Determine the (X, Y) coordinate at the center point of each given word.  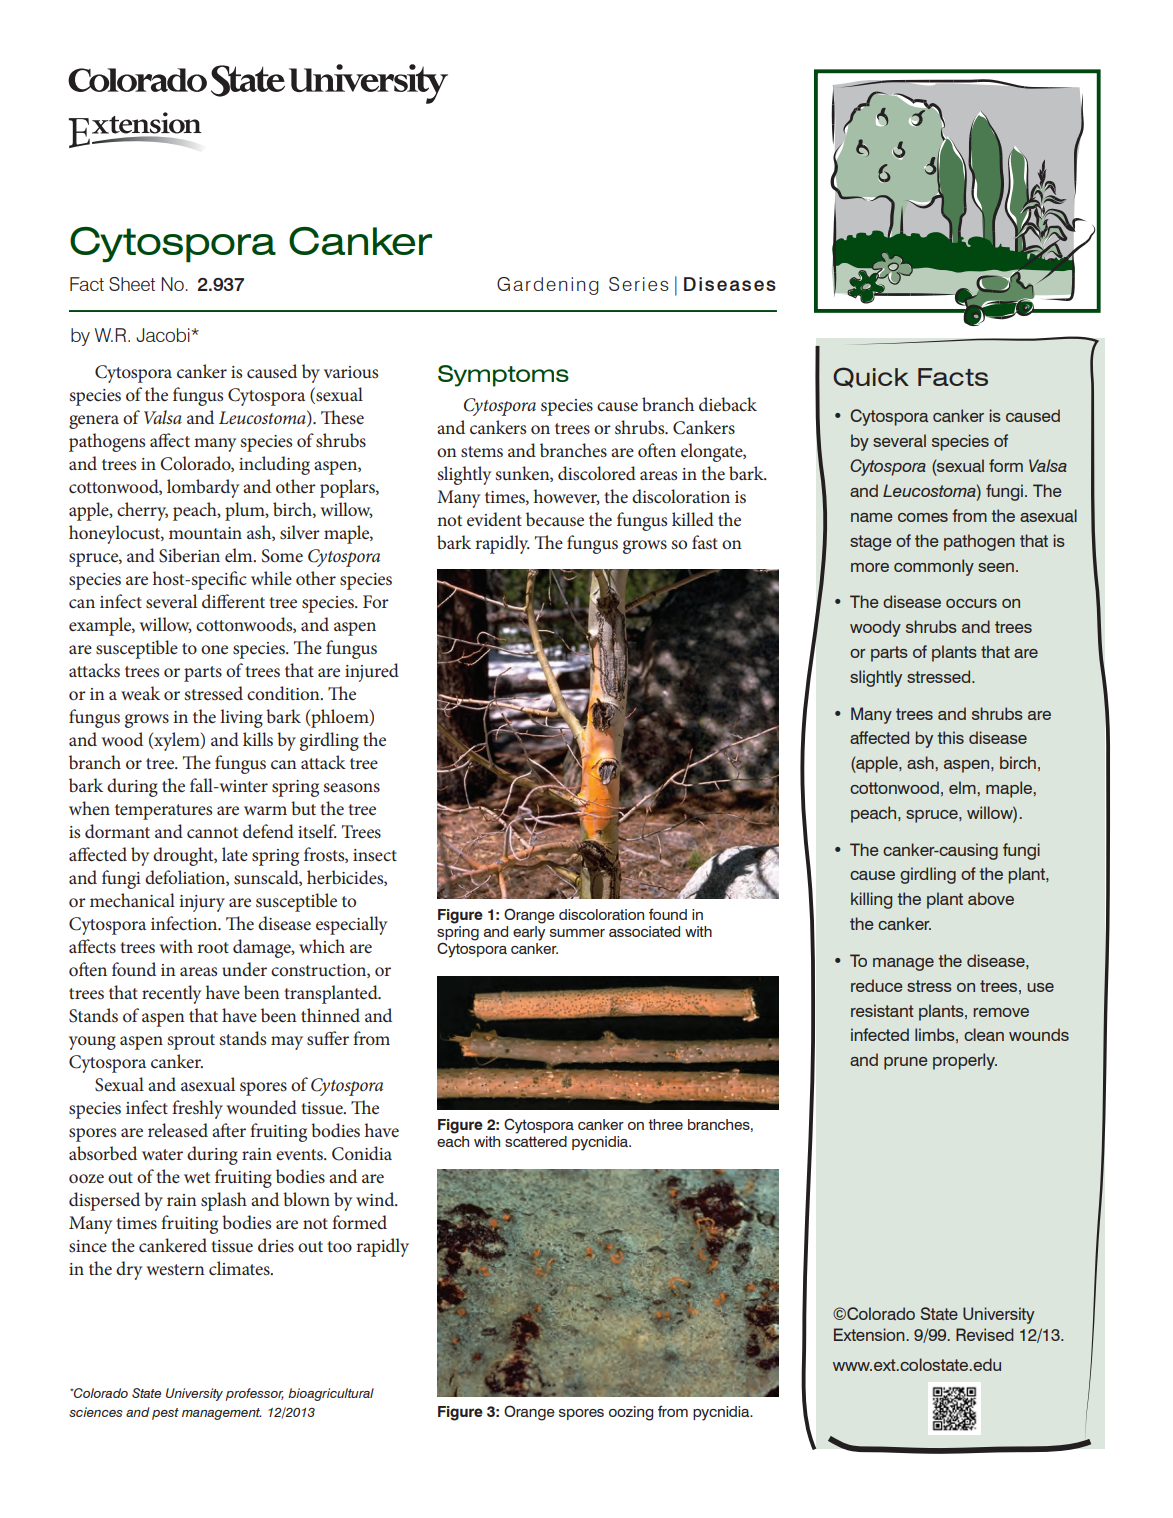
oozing (631, 1413)
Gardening (548, 286)
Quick (871, 377)
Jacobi (164, 335)
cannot (212, 832)
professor (255, 1394)
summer (577, 933)
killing (871, 900)
